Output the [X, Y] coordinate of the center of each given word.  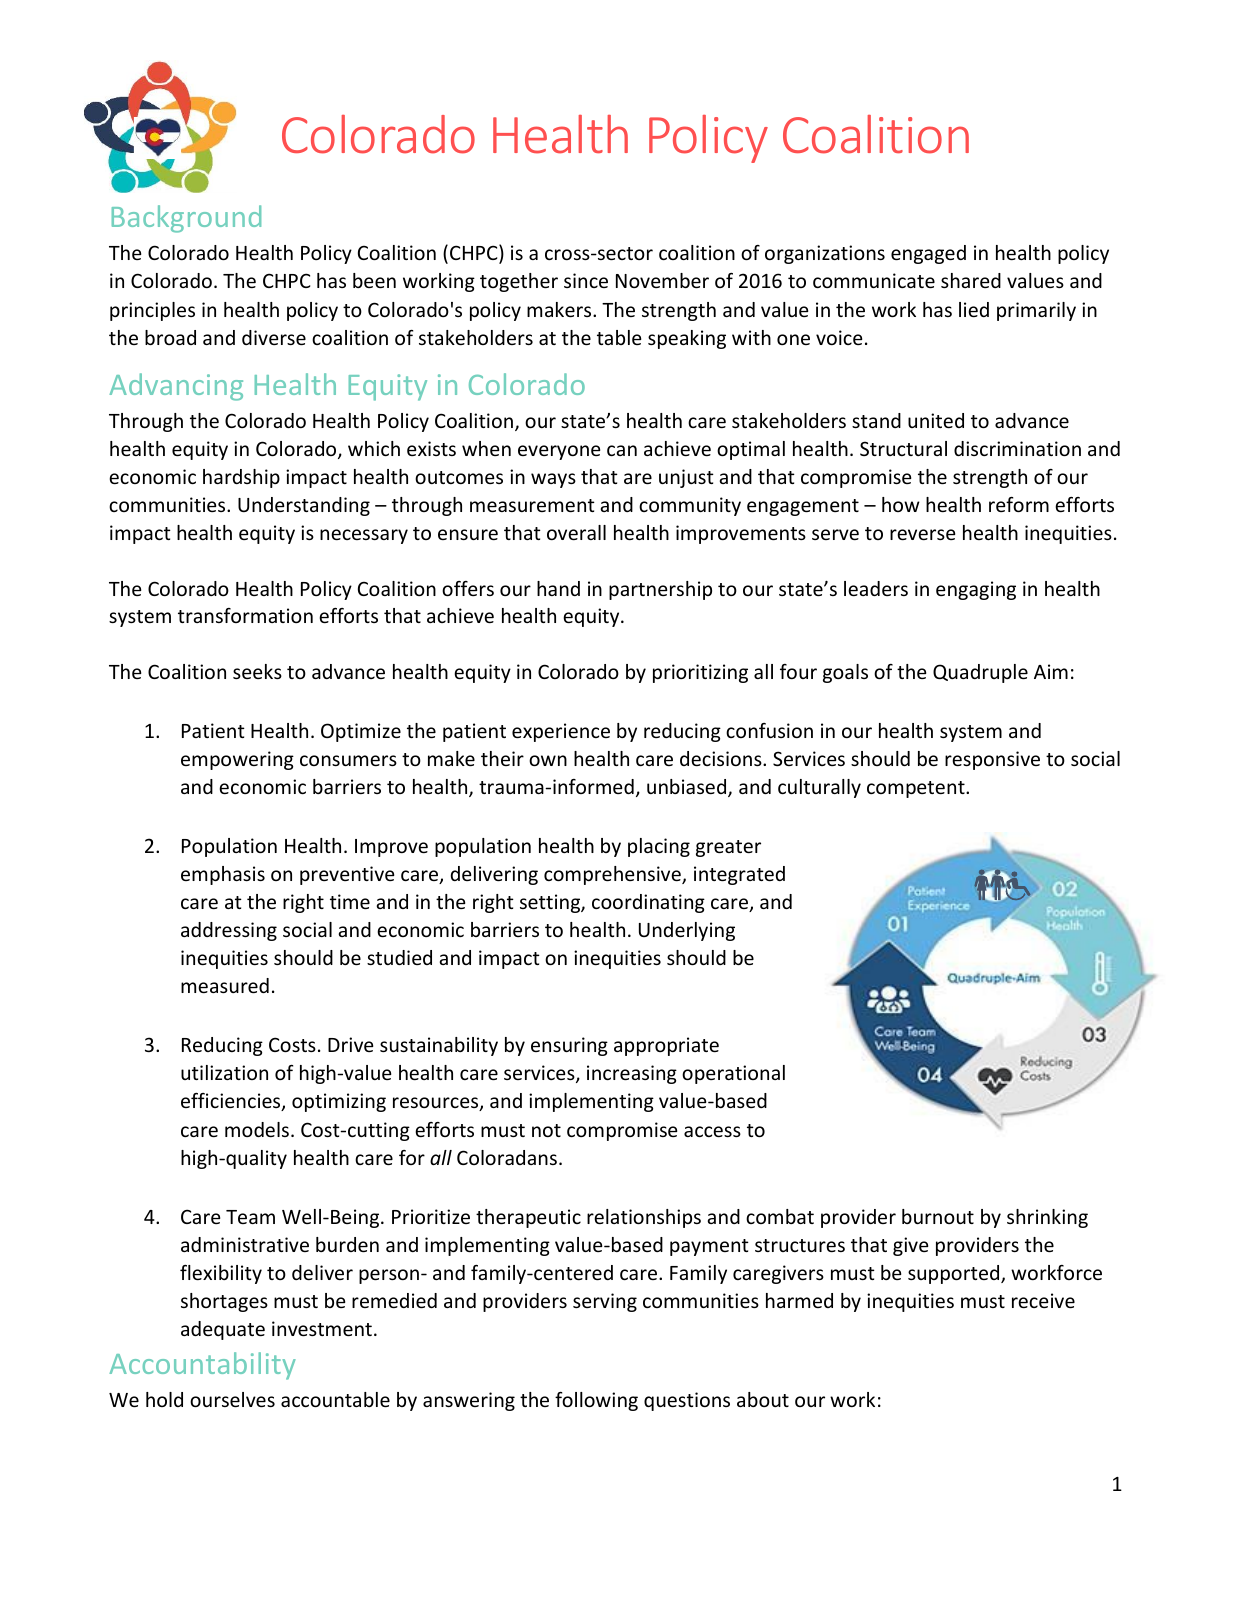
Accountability [202, 1366]
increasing [632, 1074]
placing [659, 847]
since [586, 280]
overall [576, 532]
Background [186, 219]
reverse [922, 534]
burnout [938, 1216]
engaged [928, 254]
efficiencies [232, 1102]
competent [917, 789]
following [596, 1401]
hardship [241, 478]
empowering [237, 760]
